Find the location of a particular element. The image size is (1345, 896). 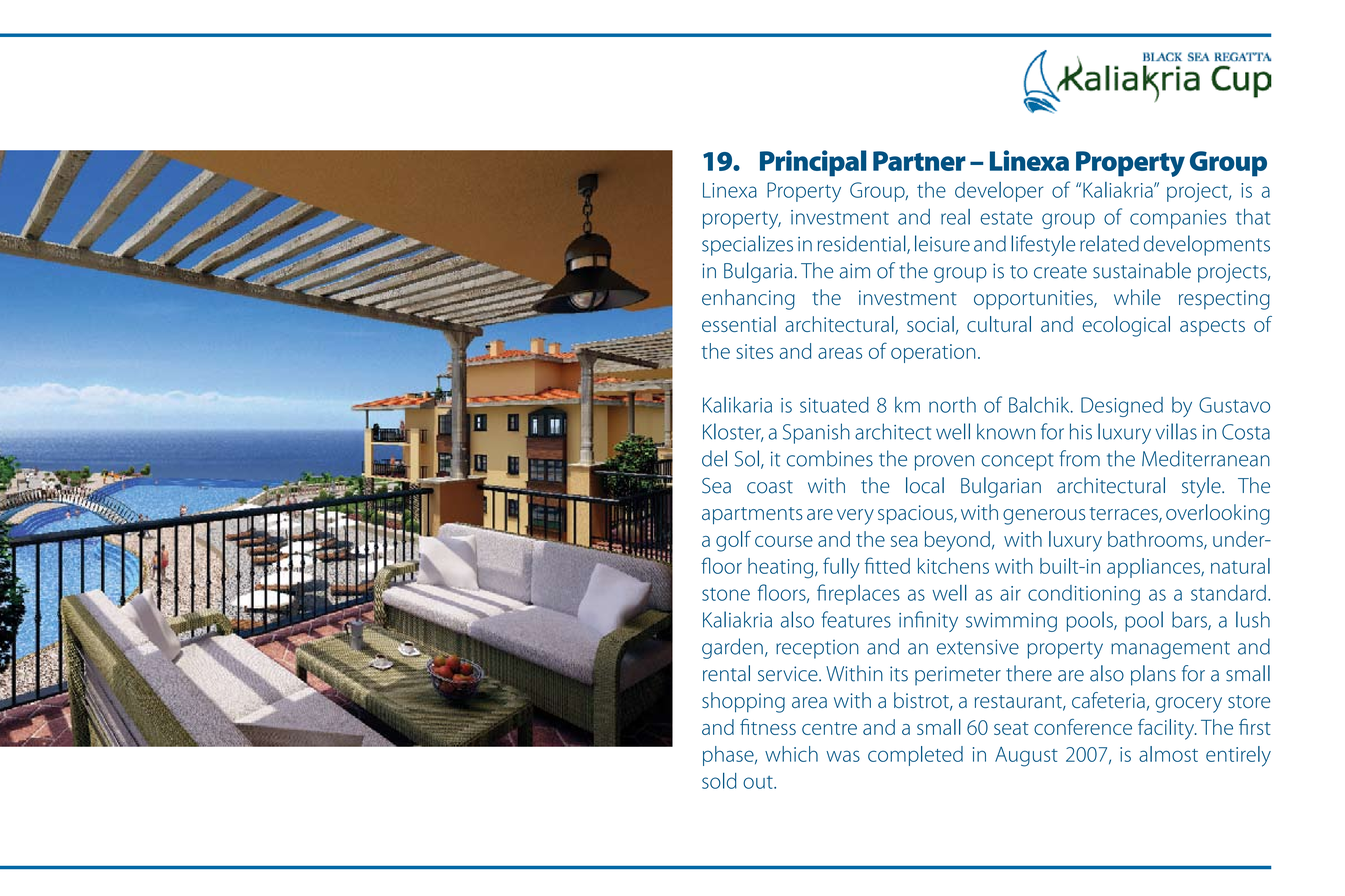

Principal is located at coordinates (813, 163).
